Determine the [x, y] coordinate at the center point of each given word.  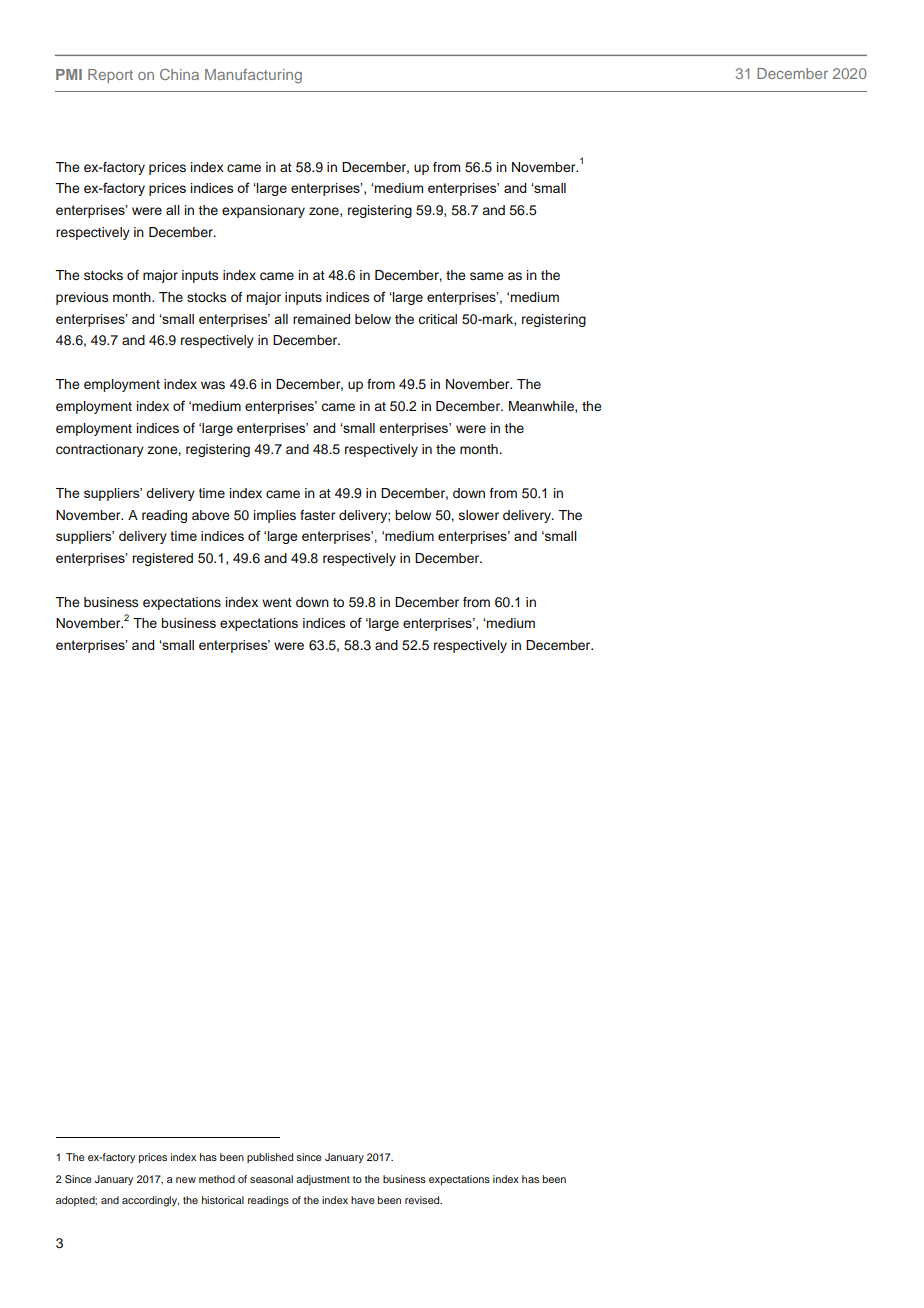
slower [479, 515]
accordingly [150, 1201]
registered [163, 559]
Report [110, 76]
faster [317, 515]
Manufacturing [253, 76]
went [277, 602]
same [486, 276]
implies [275, 516]
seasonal [271, 1179]
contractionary [100, 450]
